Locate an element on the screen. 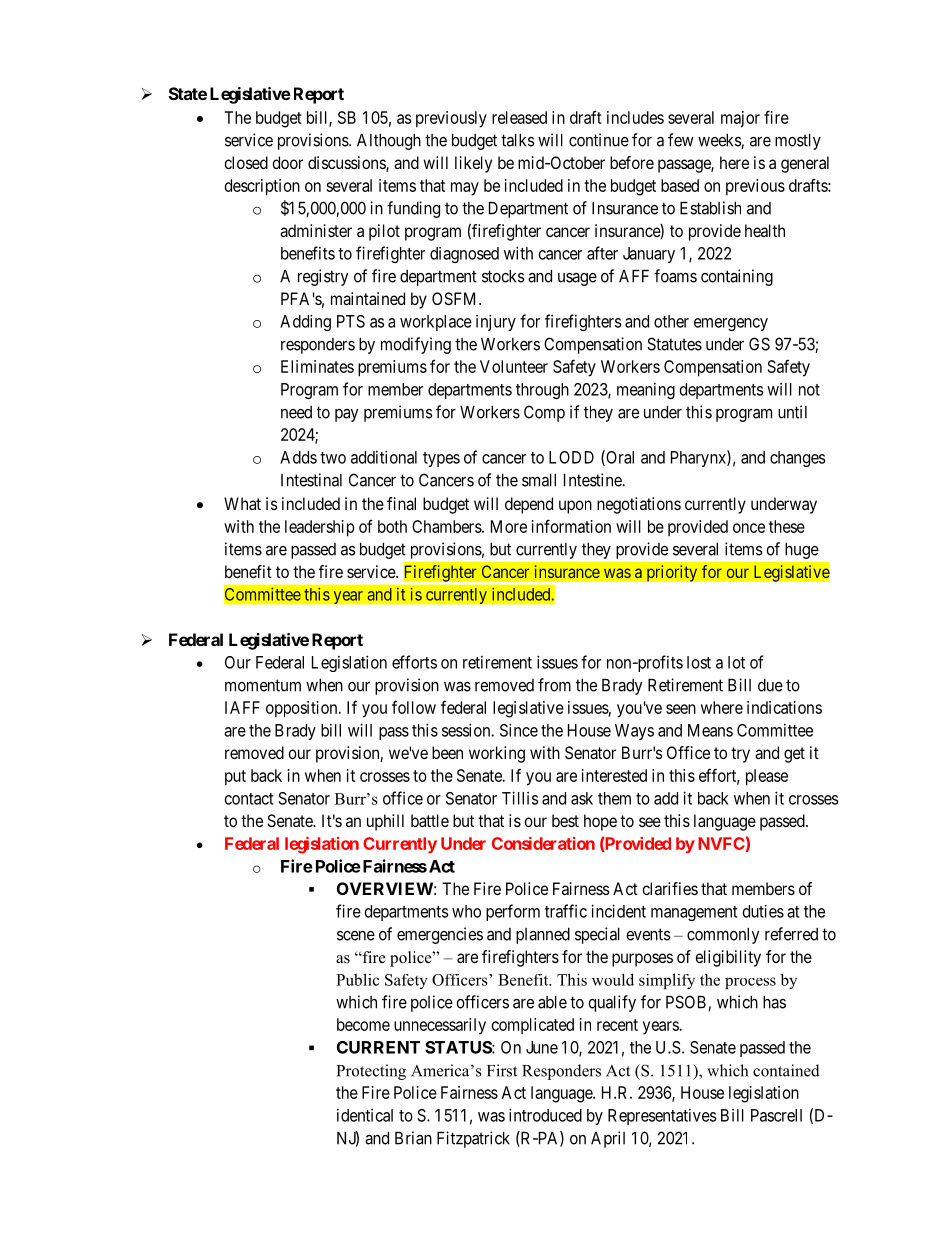 Image resolution: width=952 pixels, height=1233 pixels. momentum is located at coordinates (263, 685).
